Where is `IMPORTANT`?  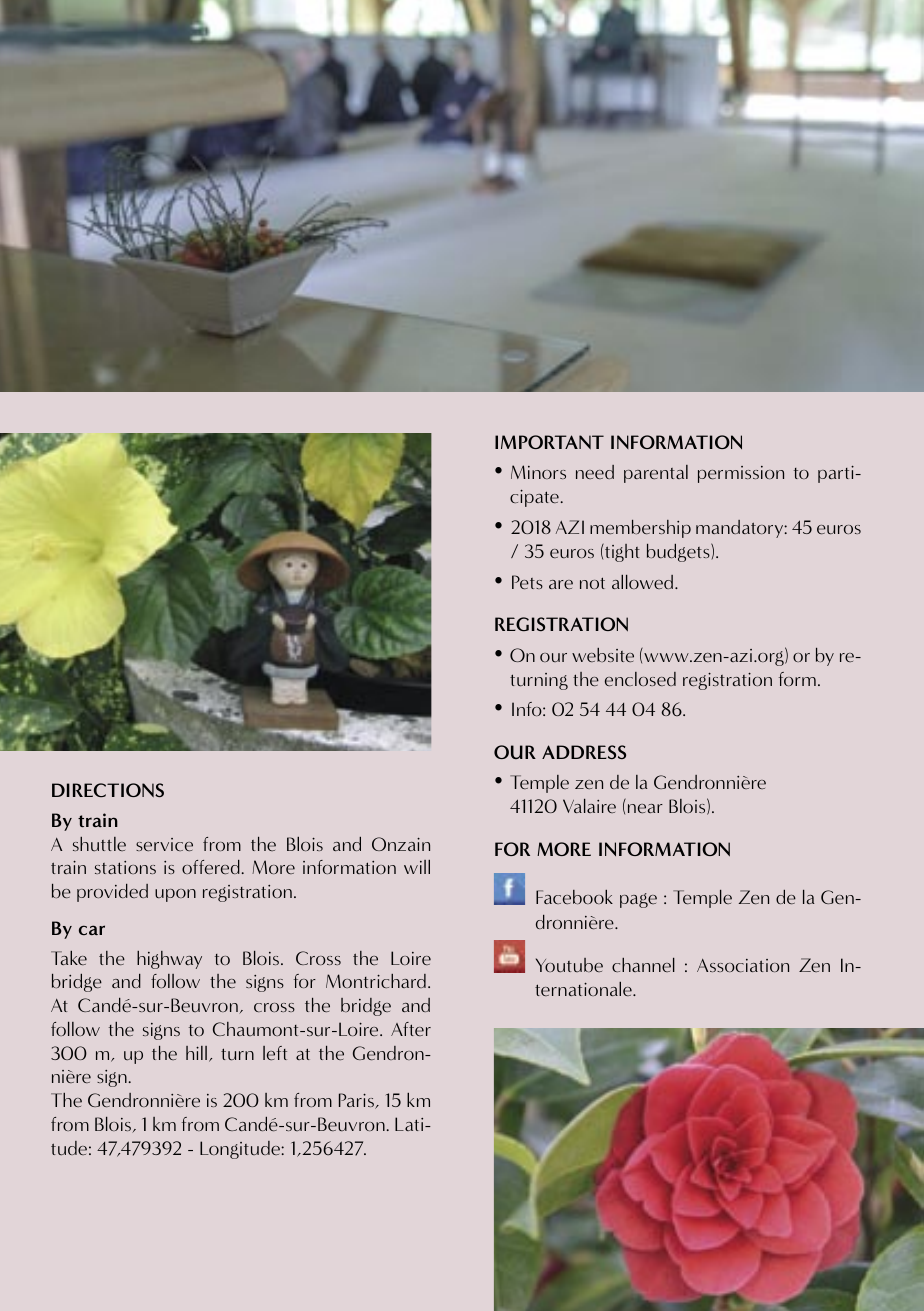 IMPORTANT is located at coordinates (549, 442).
